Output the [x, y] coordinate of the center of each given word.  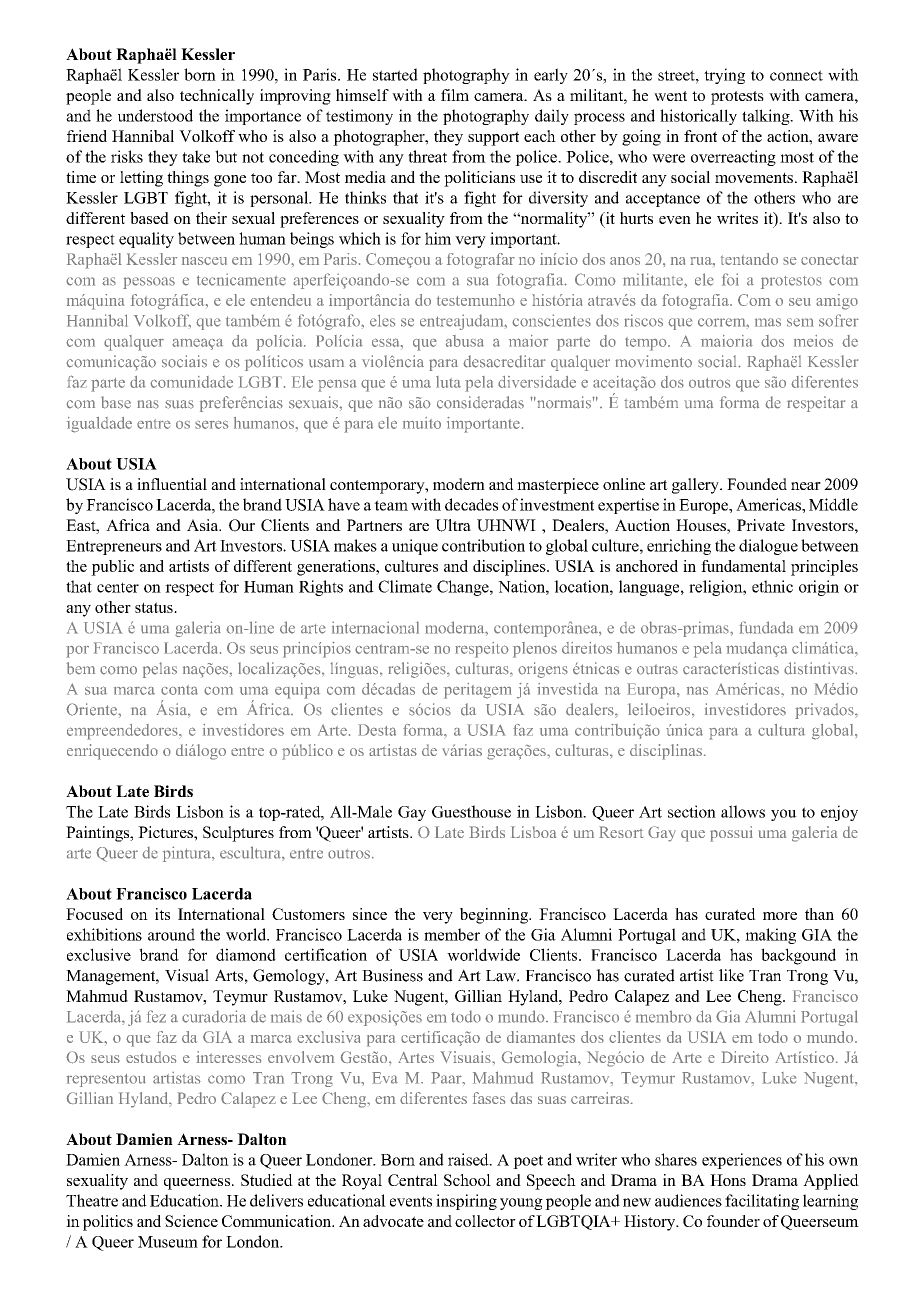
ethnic [772, 586]
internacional [375, 627]
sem [800, 322]
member [452, 934]
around [171, 934]
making [770, 936]
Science [191, 1221]
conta [179, 690]
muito [422, 423]
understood [155, 115]
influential [172, 484]
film [455, 95]
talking [767, 117]
